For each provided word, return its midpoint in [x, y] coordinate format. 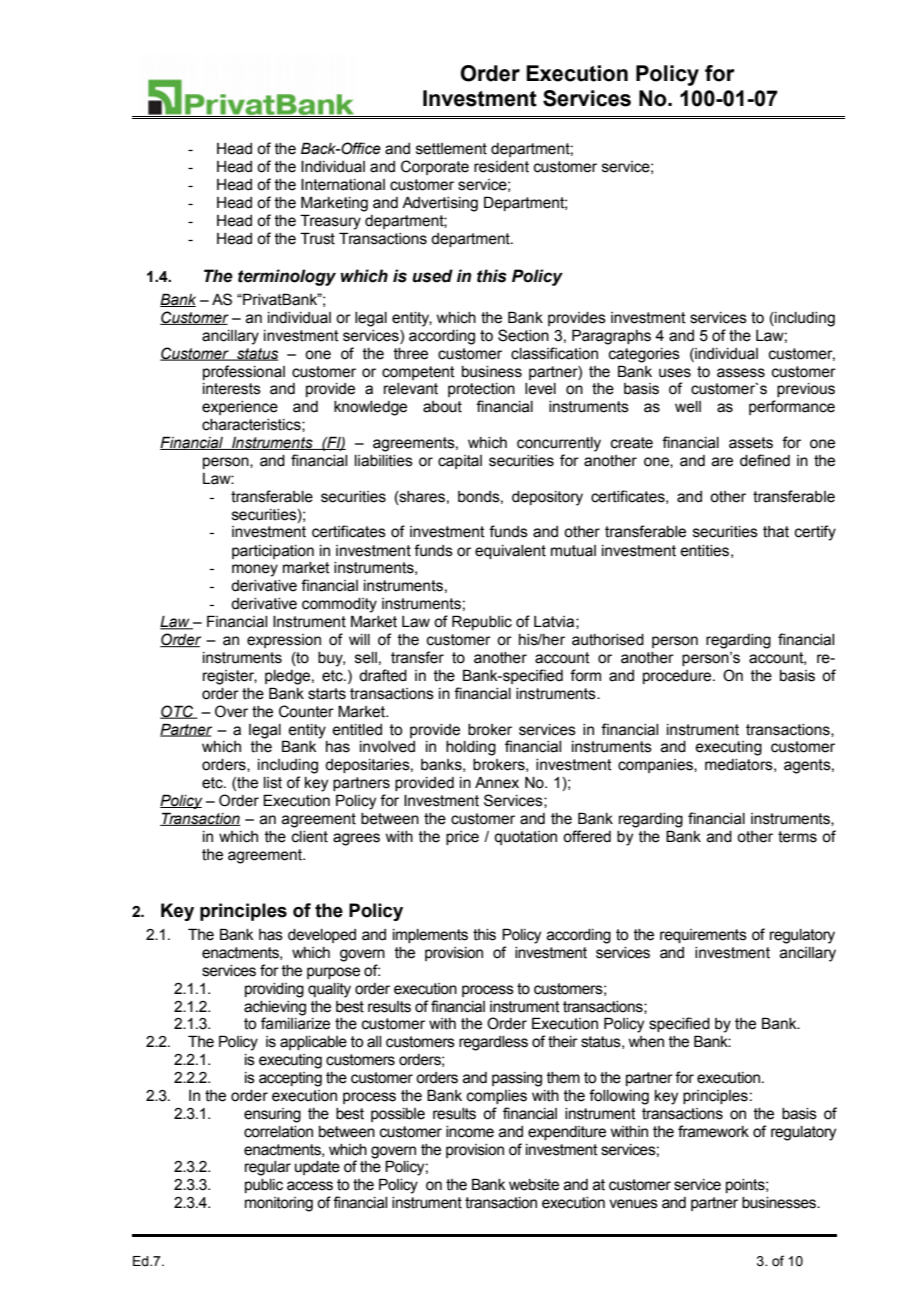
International [343, 185]
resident [501, 167]
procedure [678, 677]
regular [268, 1168]
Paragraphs [611, 337]
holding [471, 748]
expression [284, 641]
